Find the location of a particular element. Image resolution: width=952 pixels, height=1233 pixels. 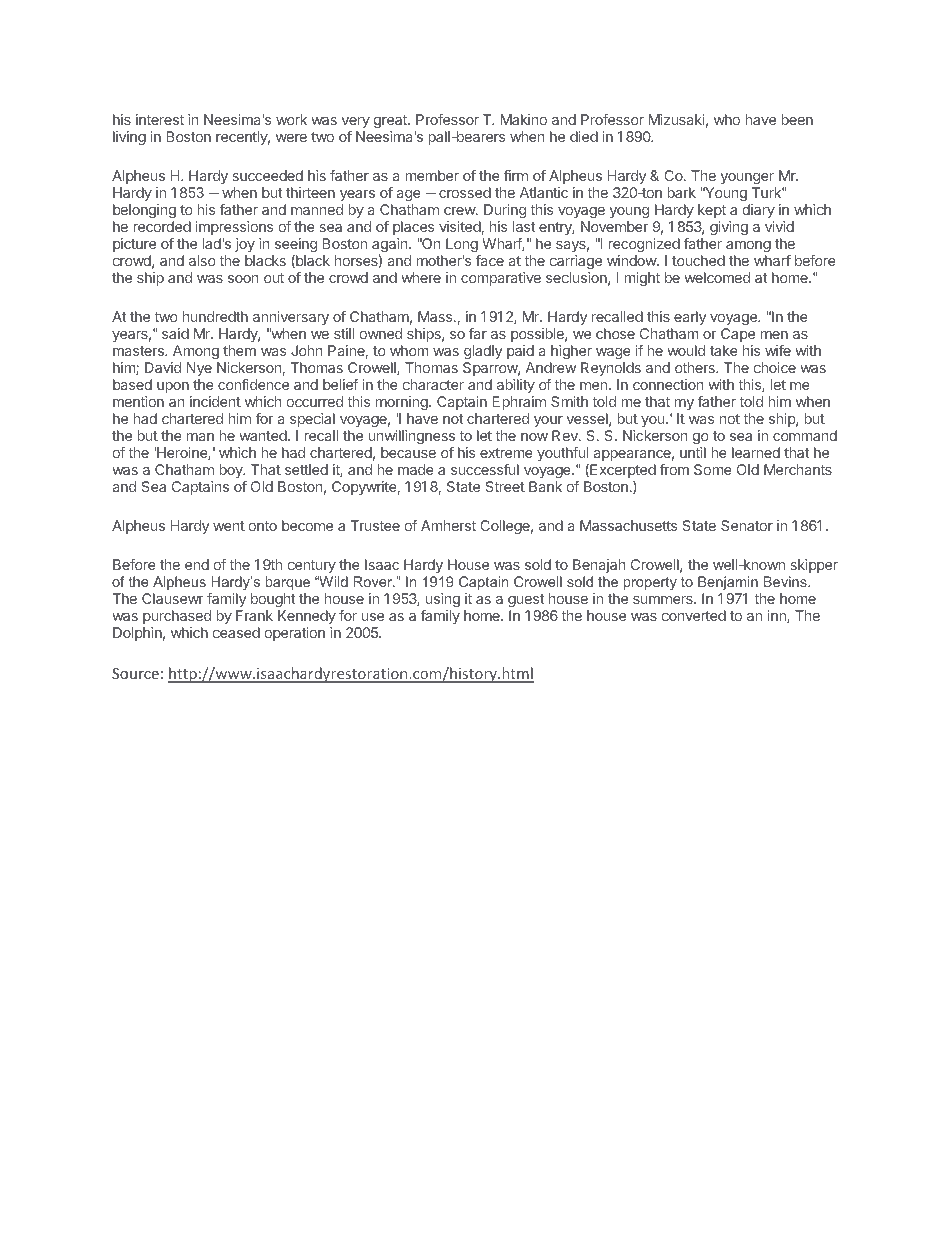

character is located at coordinates (433, 384).
